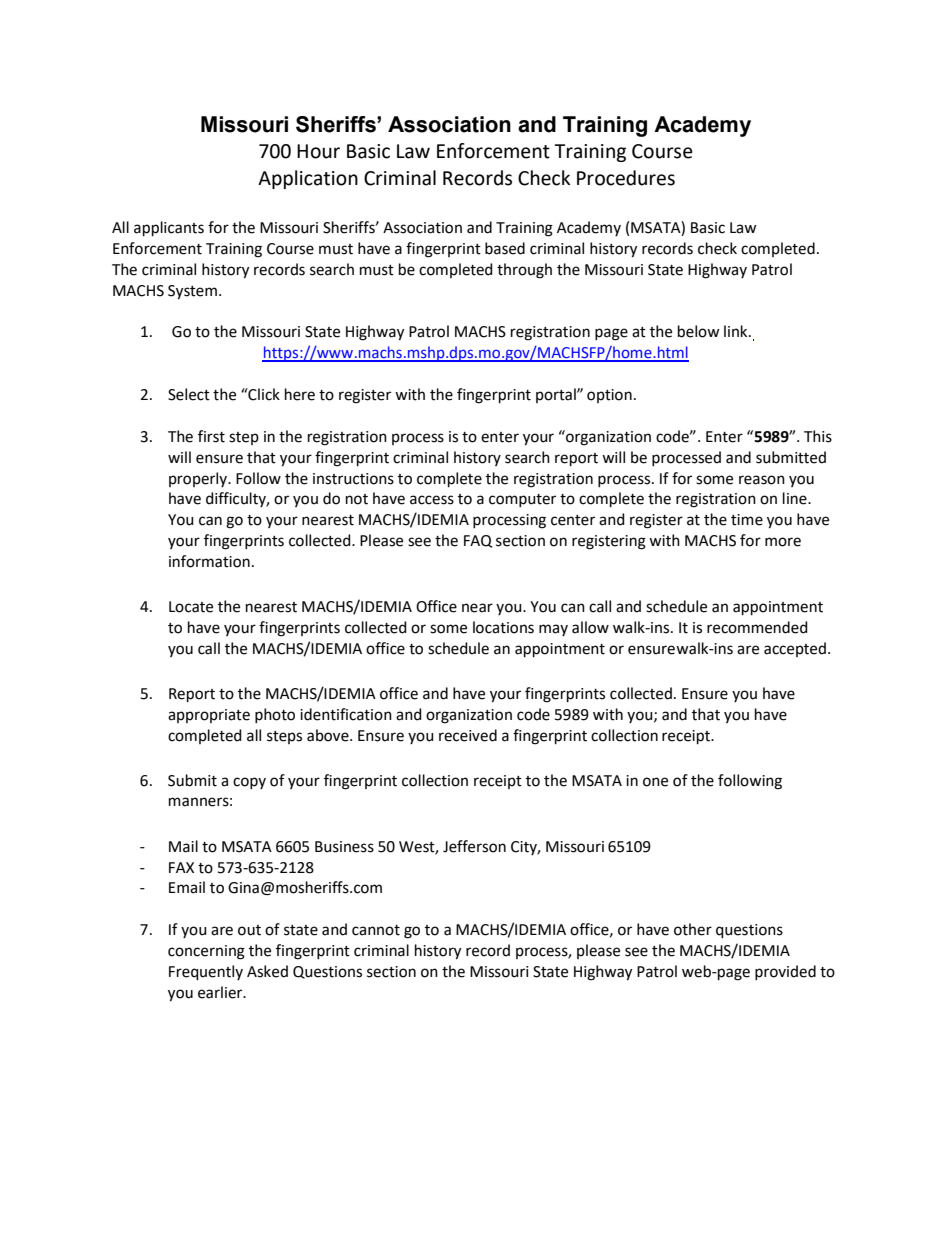 The width and height of the screenshot is (952, 1233). What do you see at coordinates (267, 971) in the screenshot?
I see `Asked` at bounding box center [267, 971].
